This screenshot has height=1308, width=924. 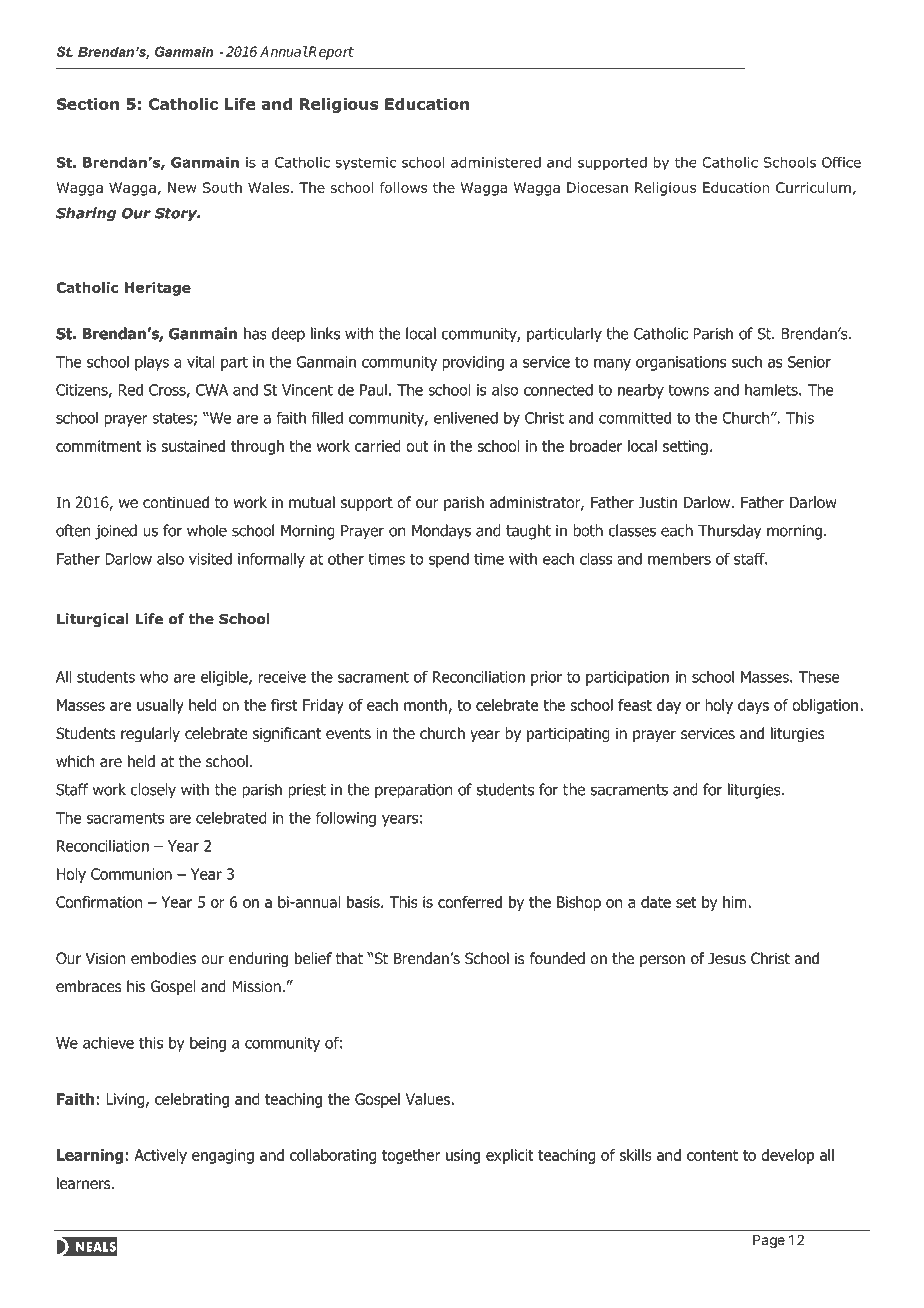 I want to click on using, so click(x=463, y=1156).
